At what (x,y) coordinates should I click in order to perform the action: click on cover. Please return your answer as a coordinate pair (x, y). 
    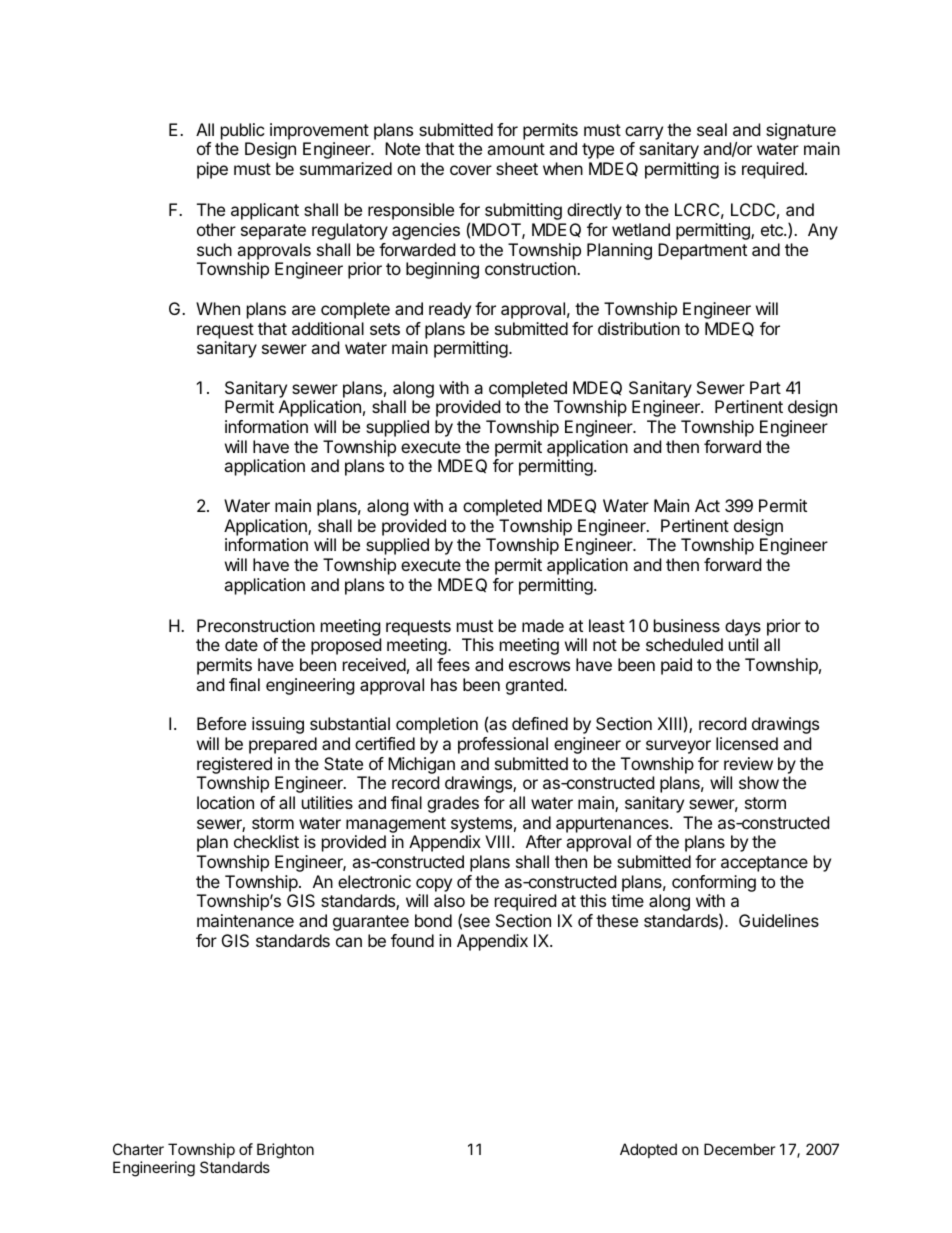
    Looking at the image, I should click on (471, 170).
